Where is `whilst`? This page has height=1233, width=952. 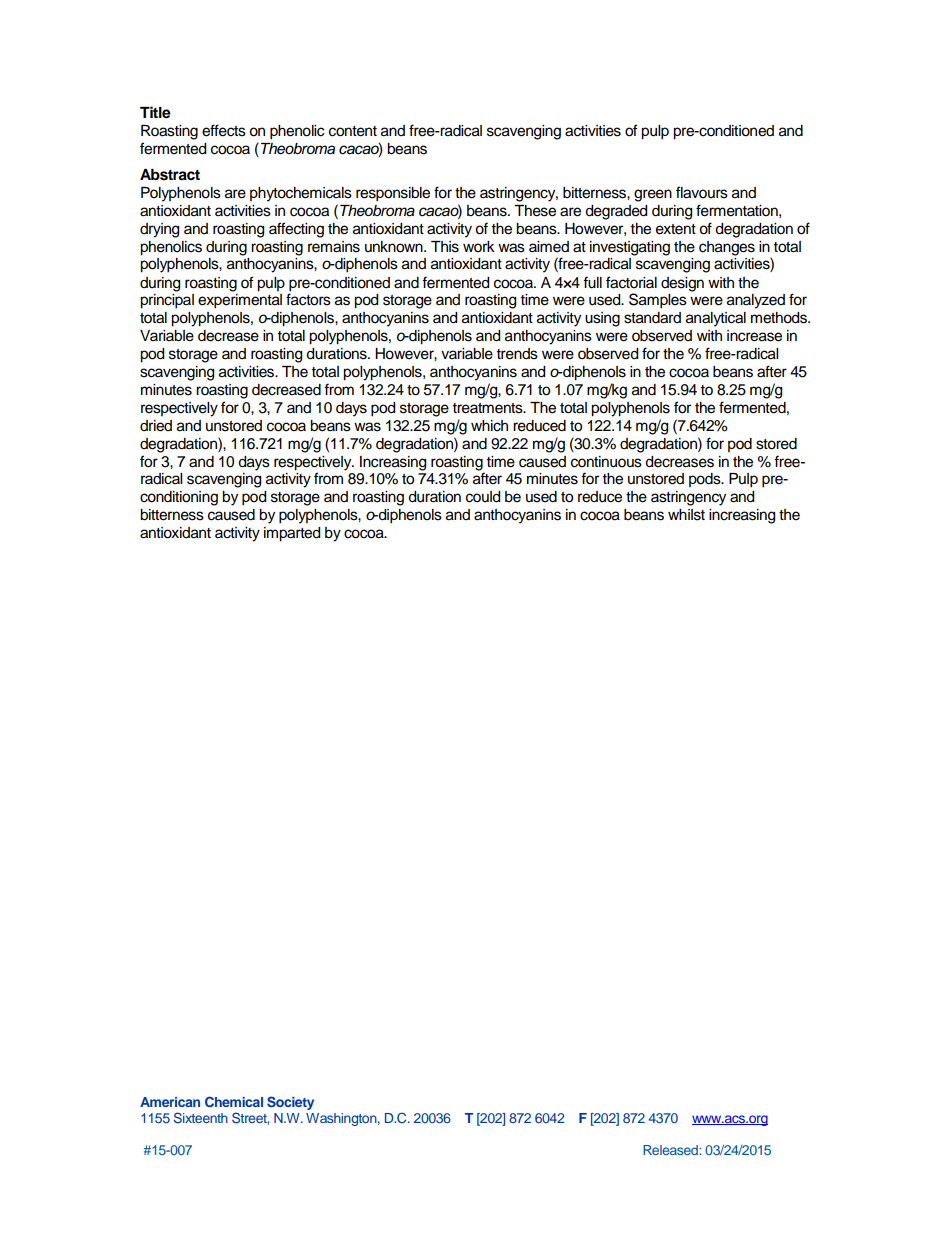 whilst is located at coordinates (686, 515).
